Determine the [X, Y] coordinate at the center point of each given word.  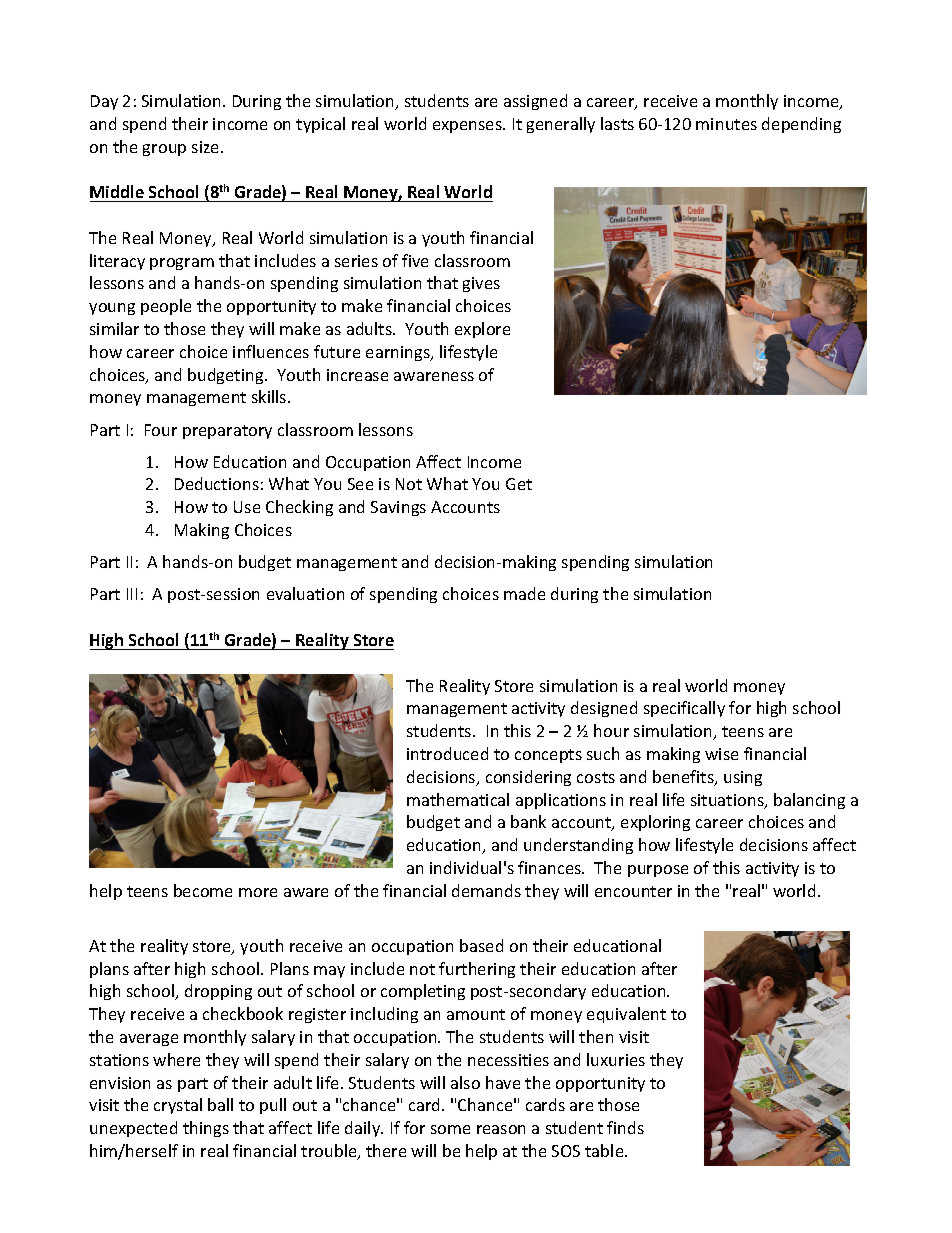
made [524, 593]
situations [728, 801]
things [206, 1129]
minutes [726, 124]
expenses [468, 127]
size [207, 147]
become [203, 890]
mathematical [458, 799]
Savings [398, 508]
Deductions [217, 483]
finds [625, 1127]
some [450, 1129]
